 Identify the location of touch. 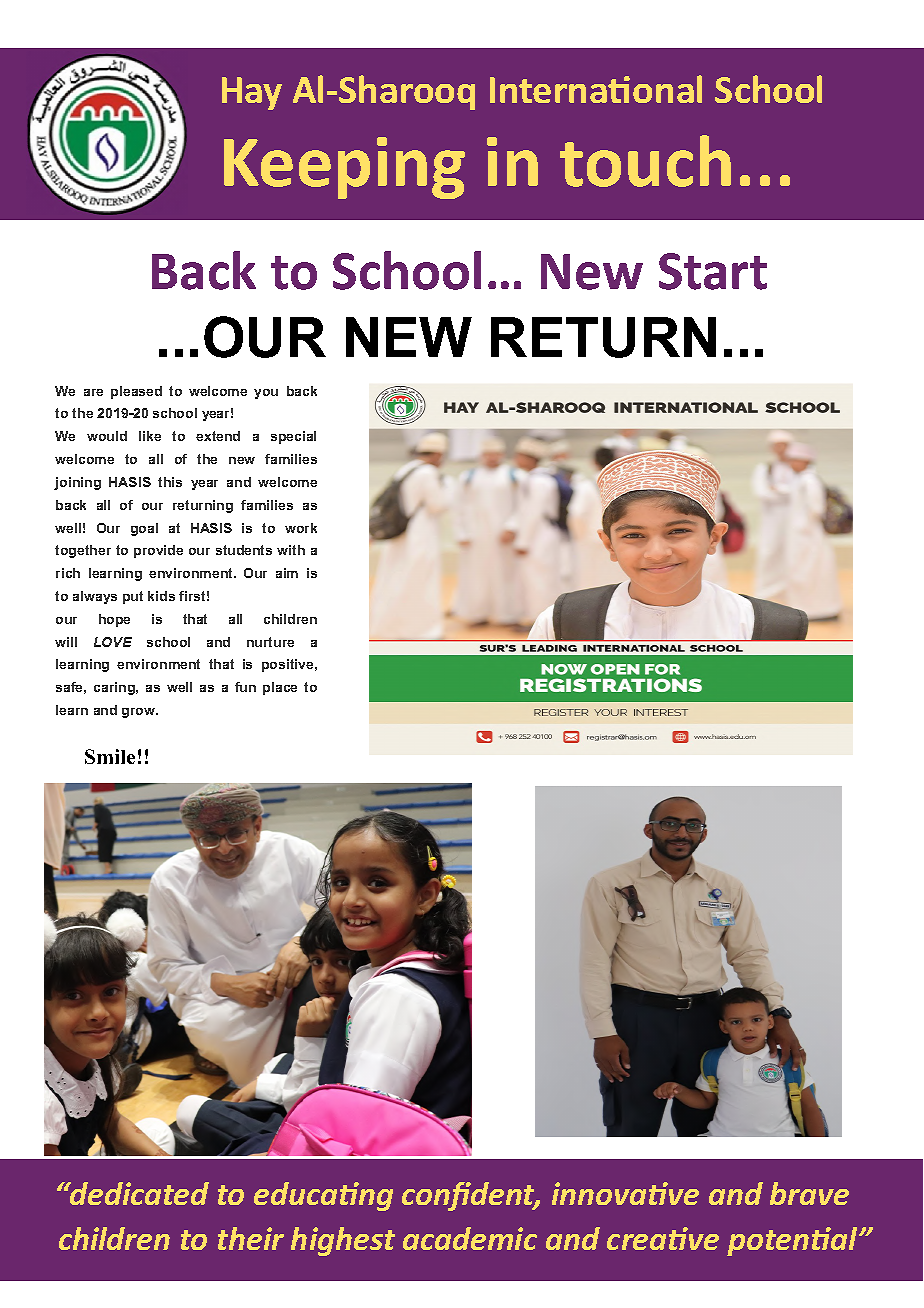
(645, 161).
